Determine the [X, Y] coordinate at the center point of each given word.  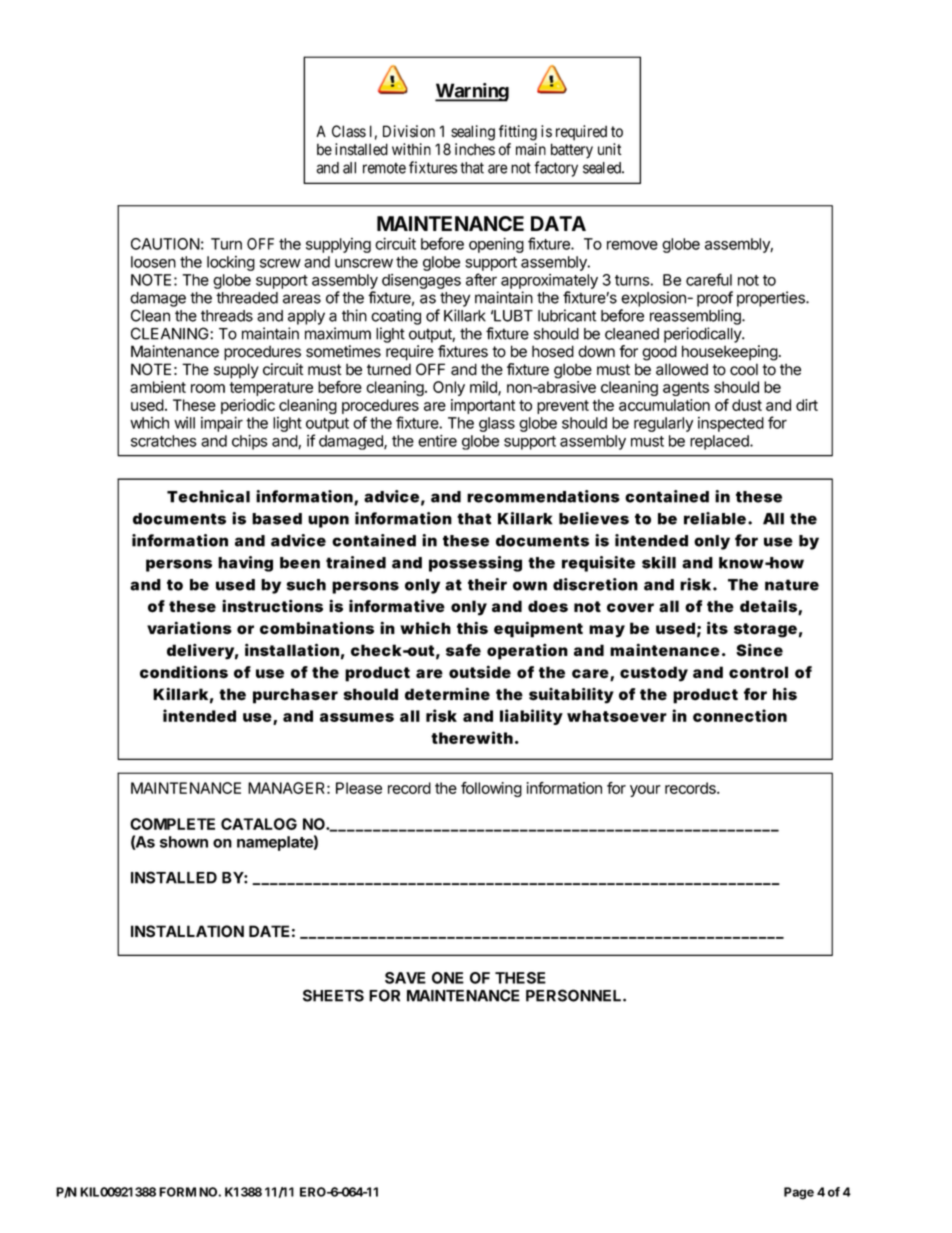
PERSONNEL [575, 995]
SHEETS [333, 995]
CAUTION [165, 244]
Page [799, 1193]
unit [610, 149]
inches [475, 149]
